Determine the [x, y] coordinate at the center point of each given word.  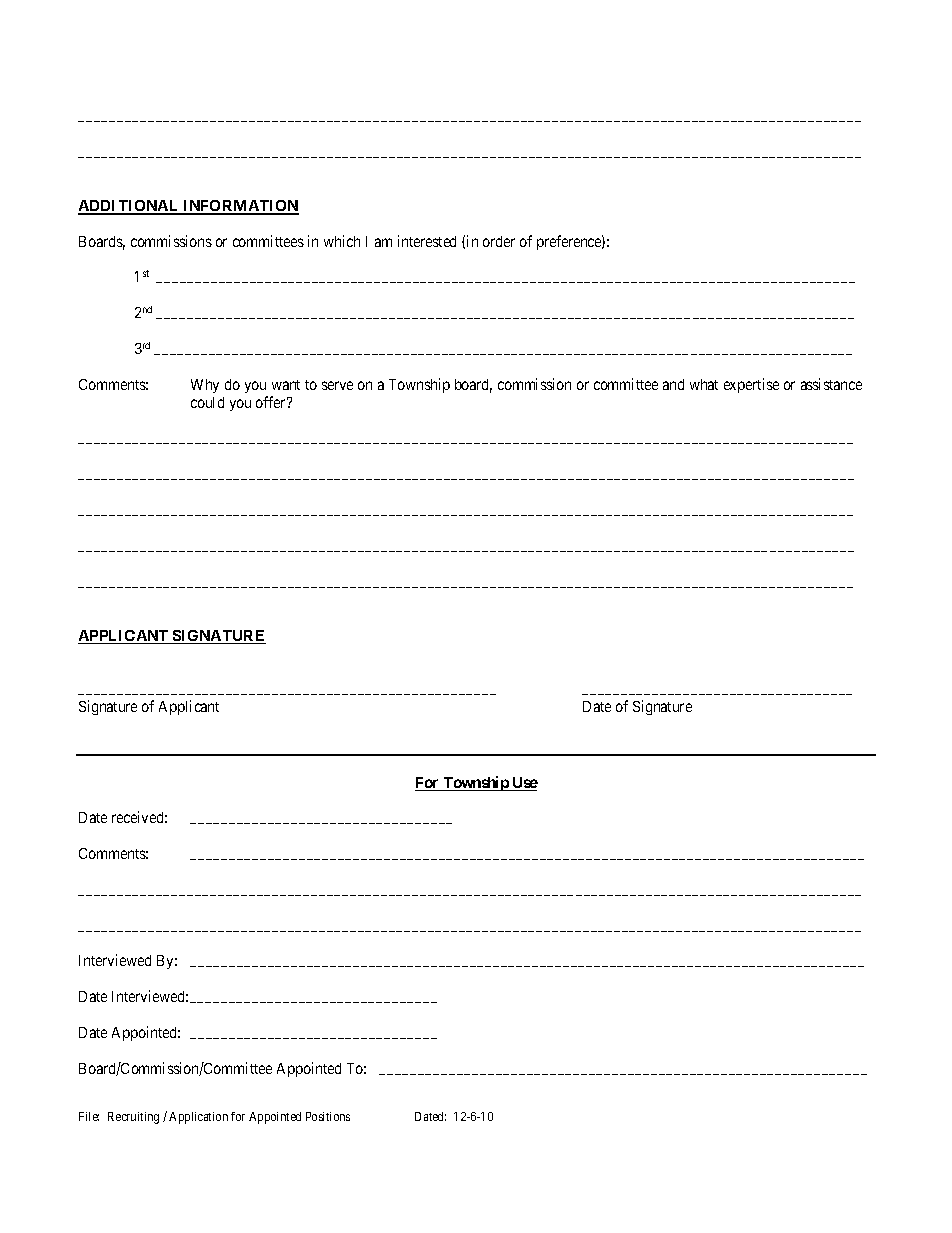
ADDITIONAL [129, 207]
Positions [328, 1116]
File [89, 1116]
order [499, 241]
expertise [751, 385]
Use [524, 784]
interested [427, 241]
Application [198, 1118]
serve [337, 385]
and [673, 384]
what [704, 384]
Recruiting [133, 1118]
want [286, 385]
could [207, 402]
